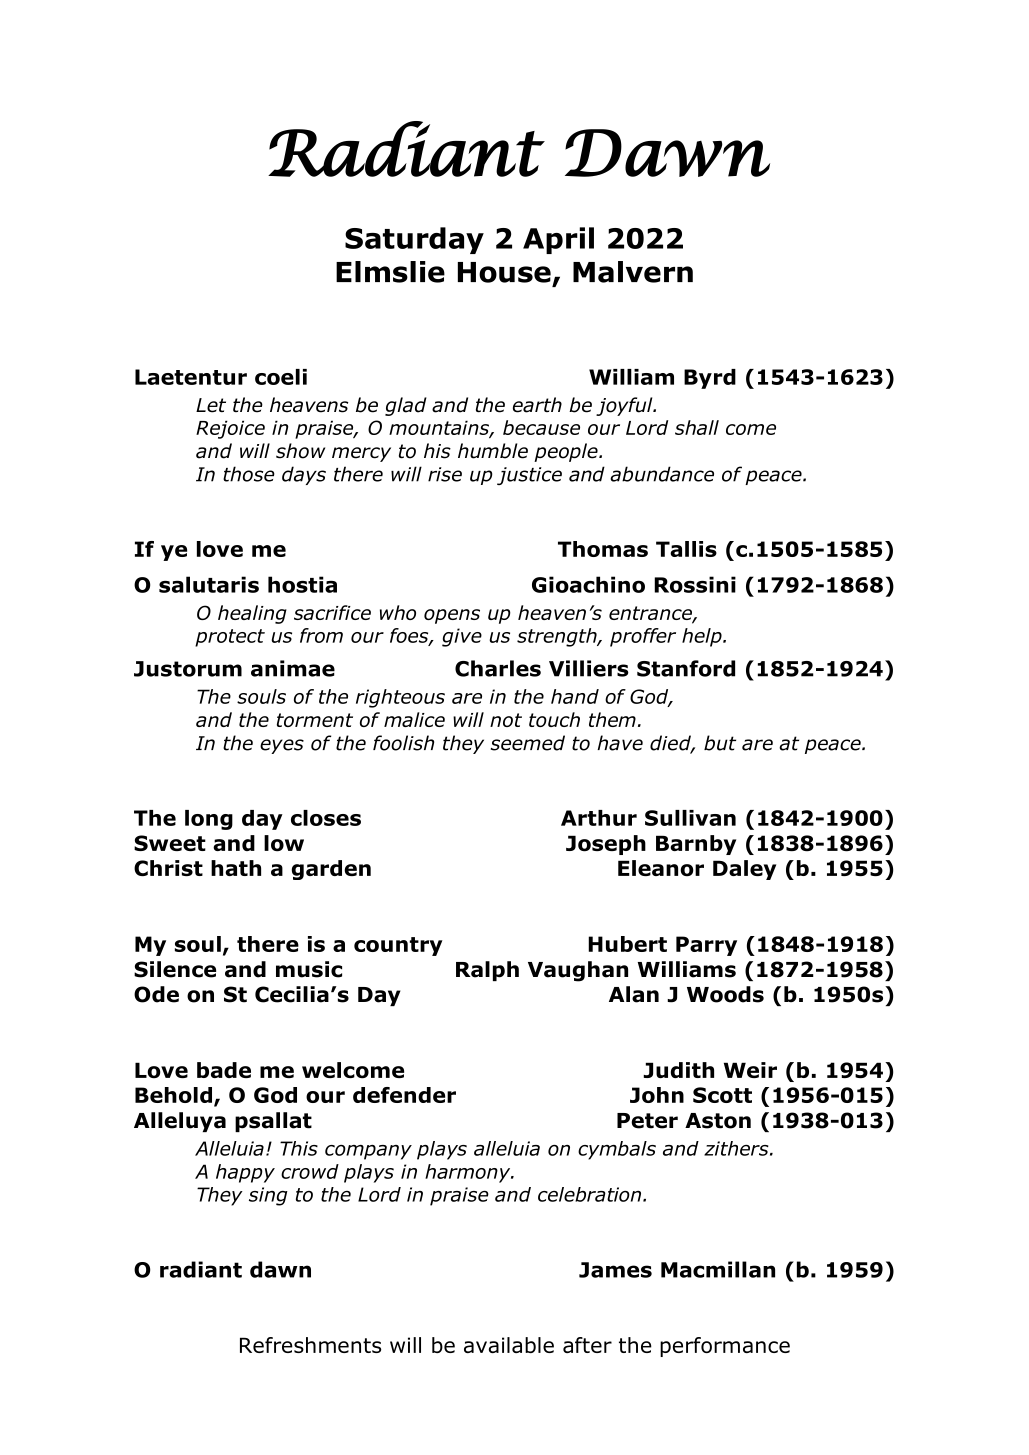 The height and width of the document is (1455, 1029). I want to click on Malvern, so click(633, 272).
